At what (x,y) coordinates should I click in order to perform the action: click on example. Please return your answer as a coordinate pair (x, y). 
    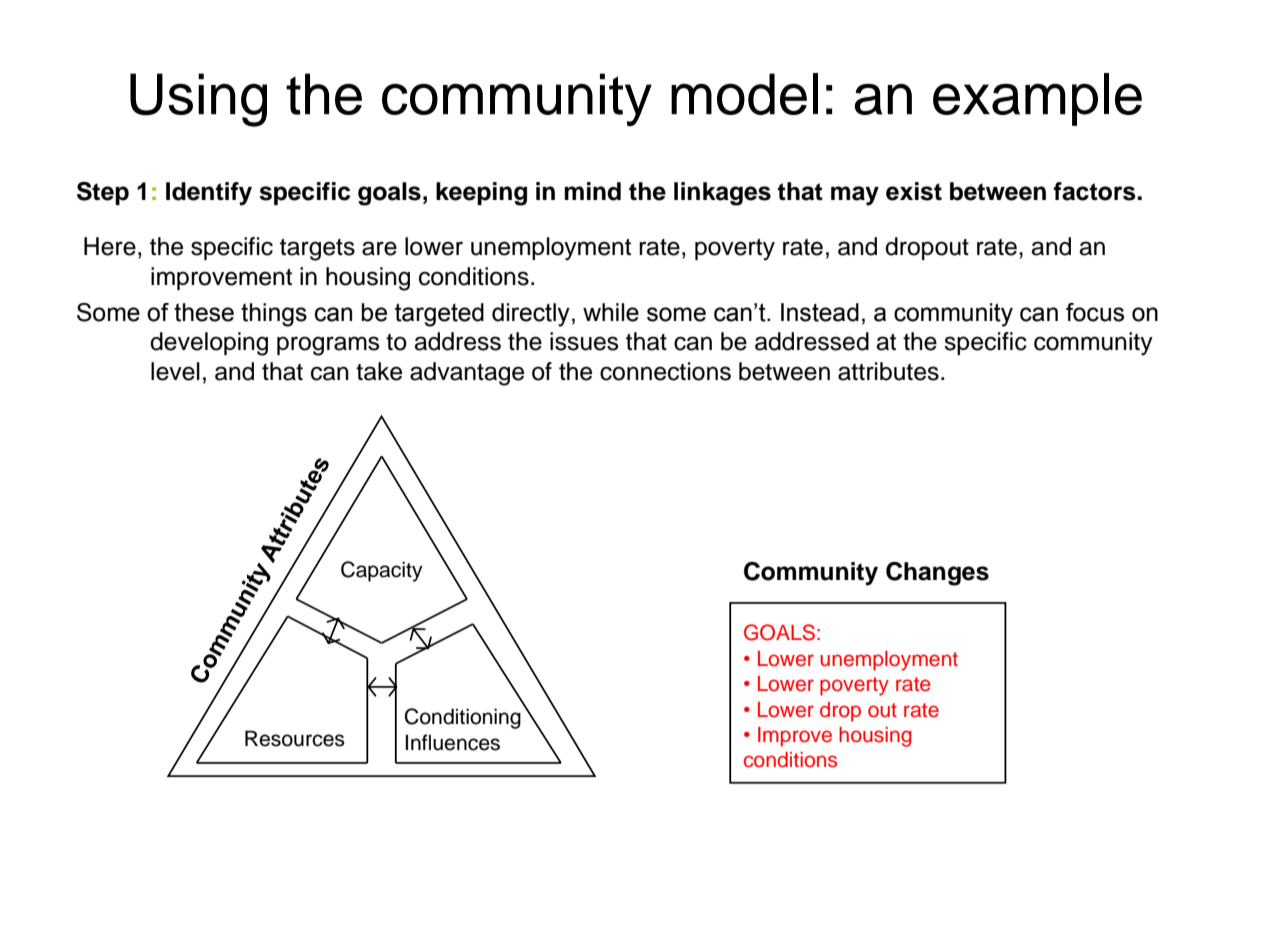
    Looking at the image, I should click on (1037, 99).
